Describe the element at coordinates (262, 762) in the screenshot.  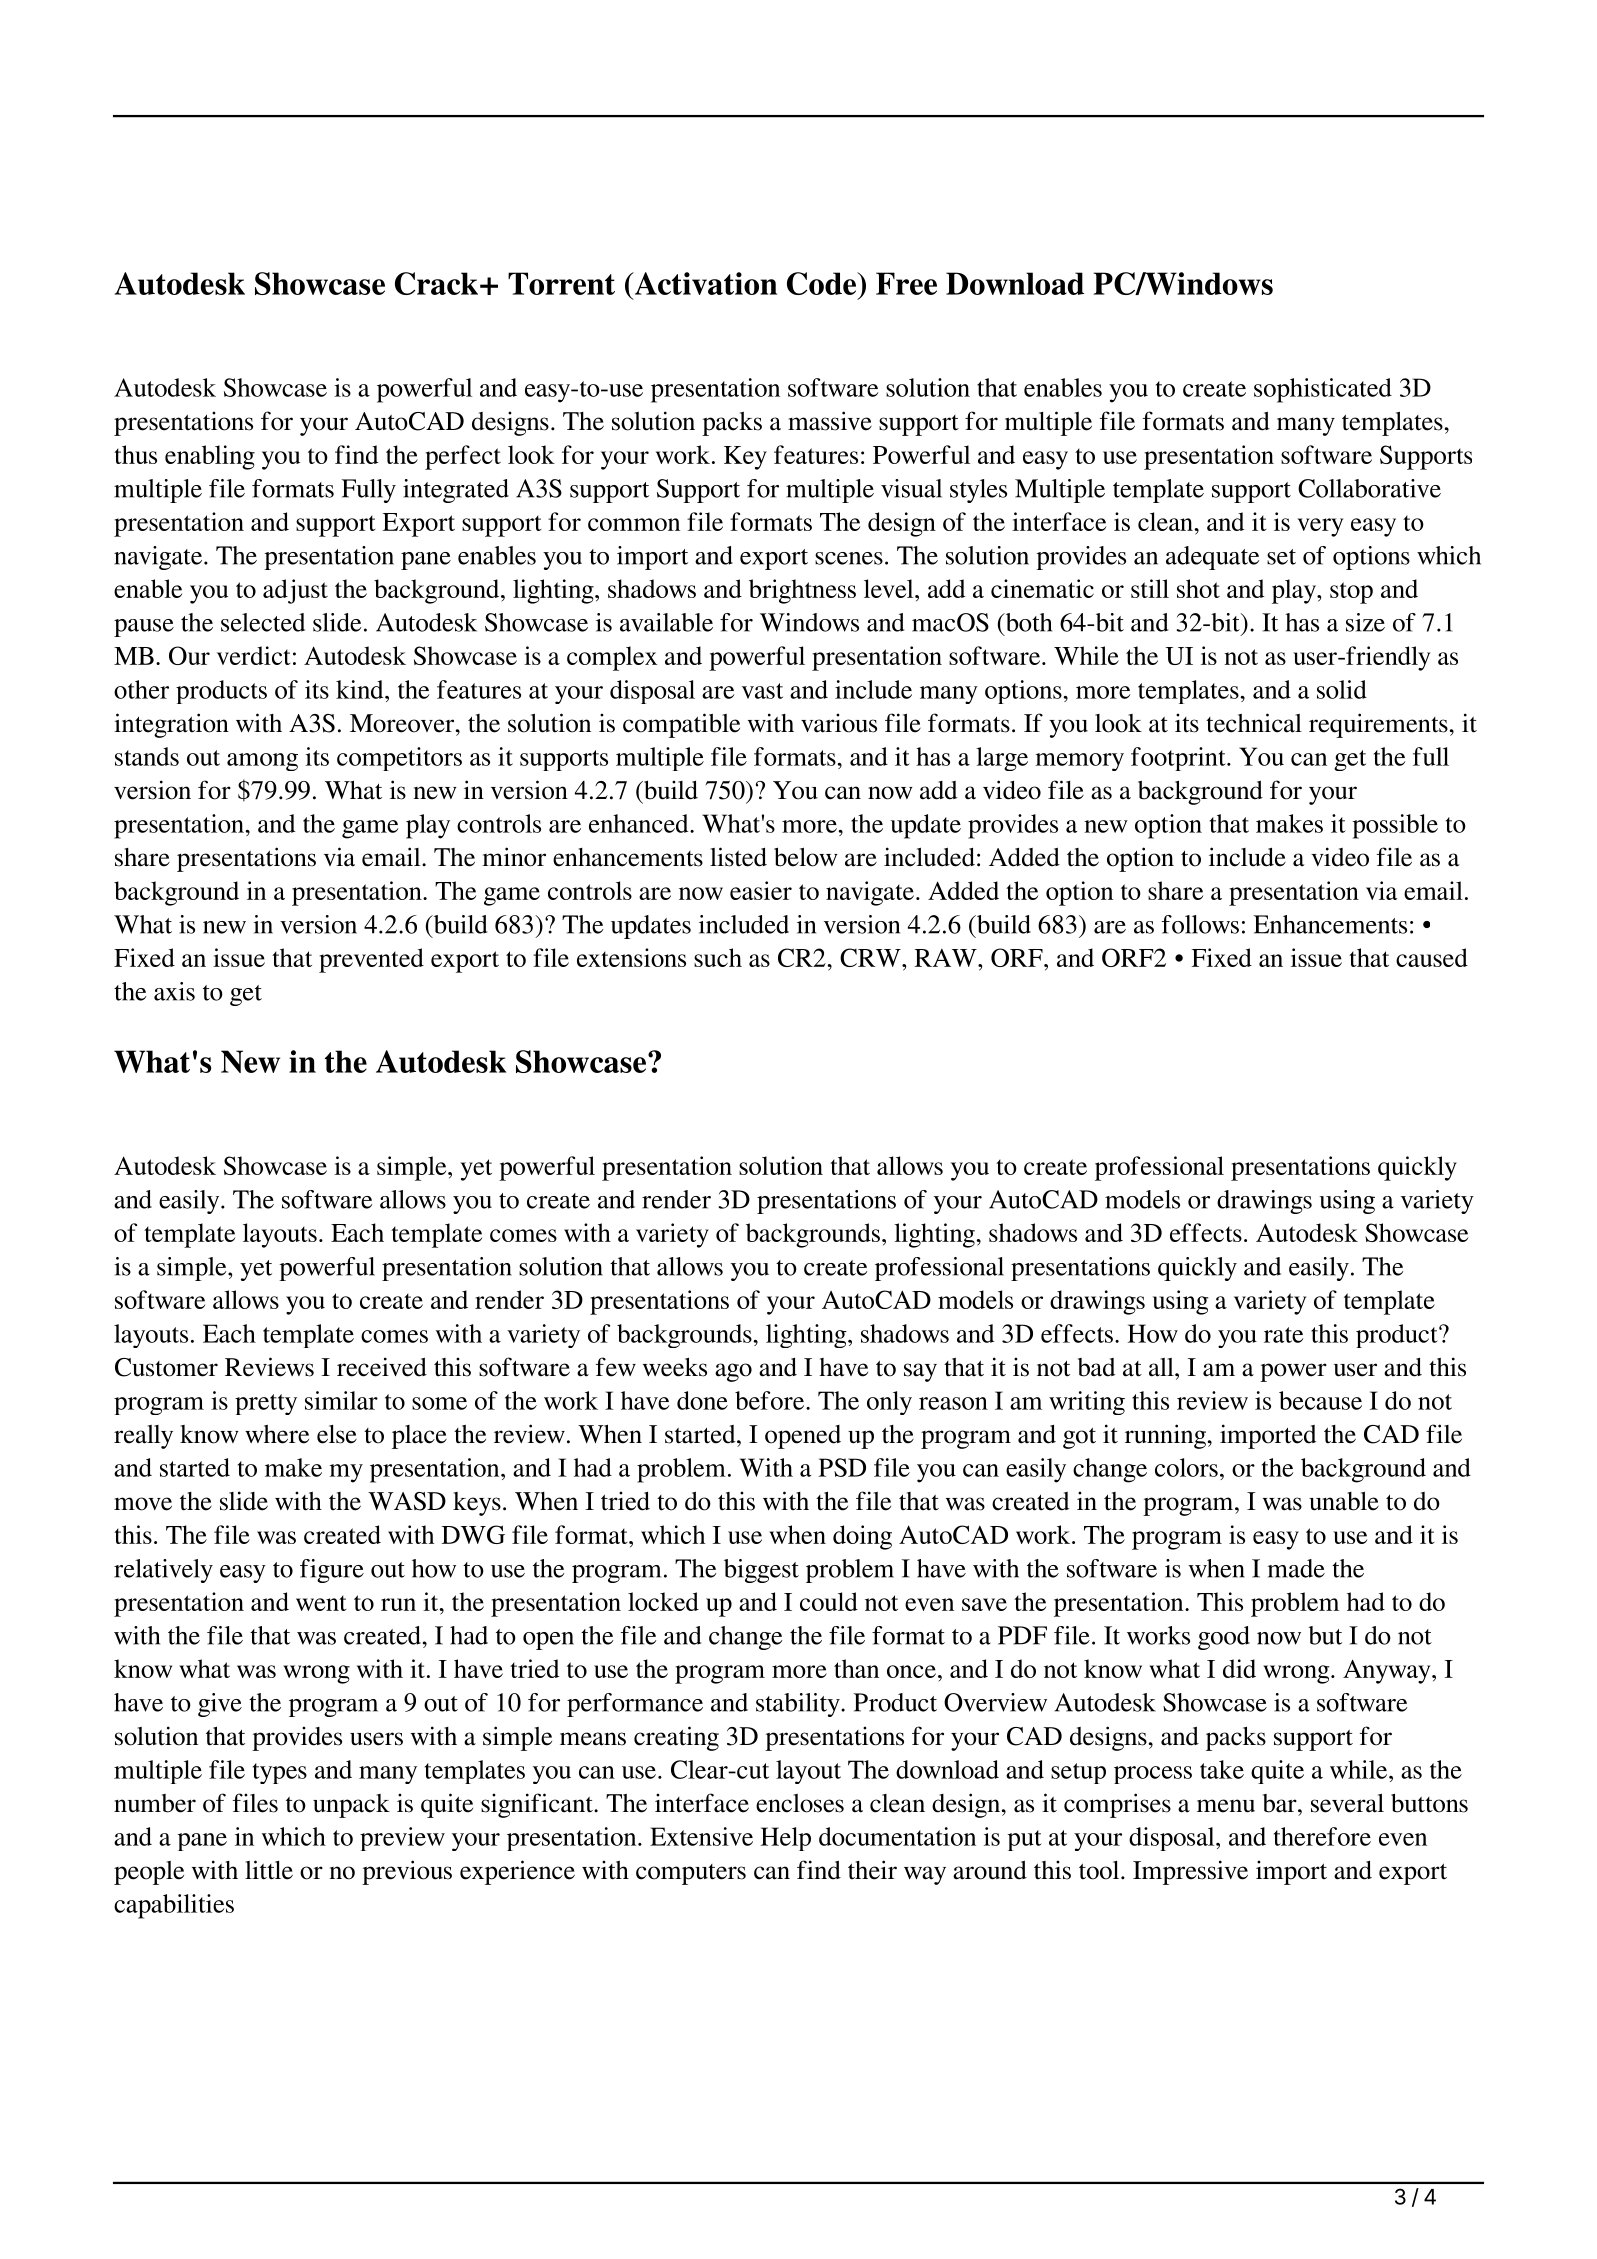
I see `among` at that location.
